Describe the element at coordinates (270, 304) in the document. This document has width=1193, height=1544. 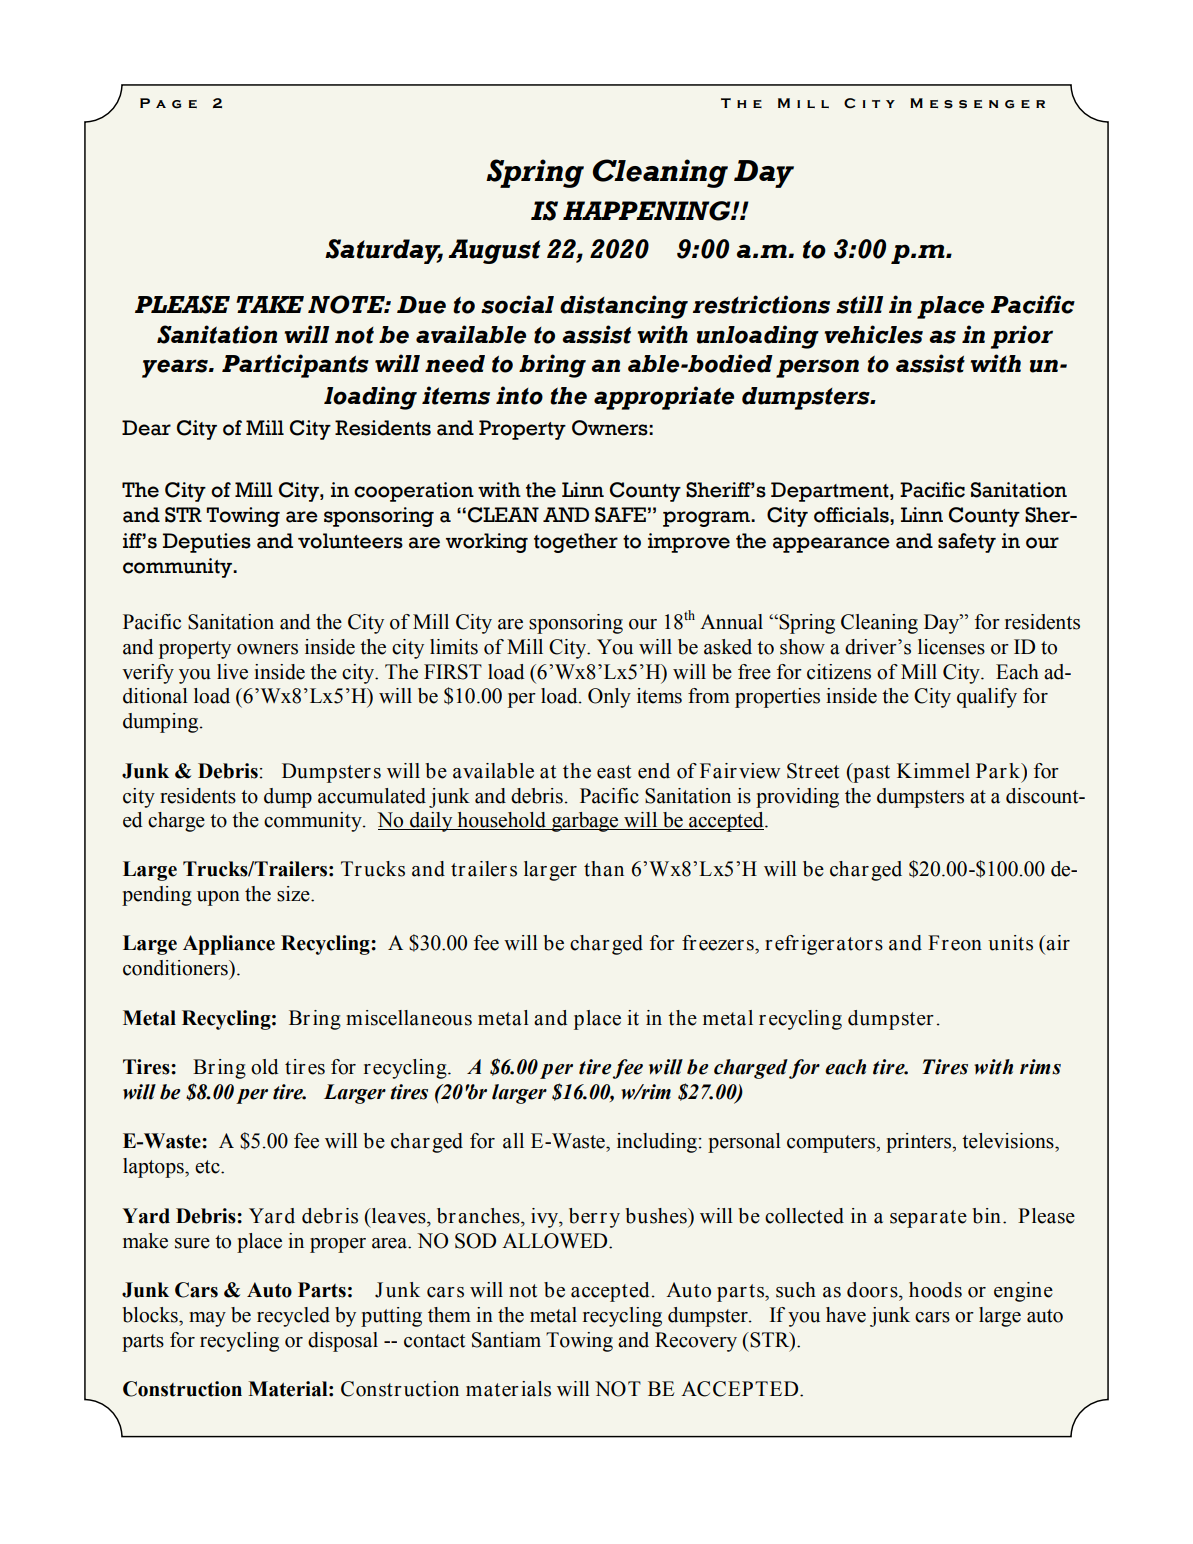
I see `TAKE` at that location.
